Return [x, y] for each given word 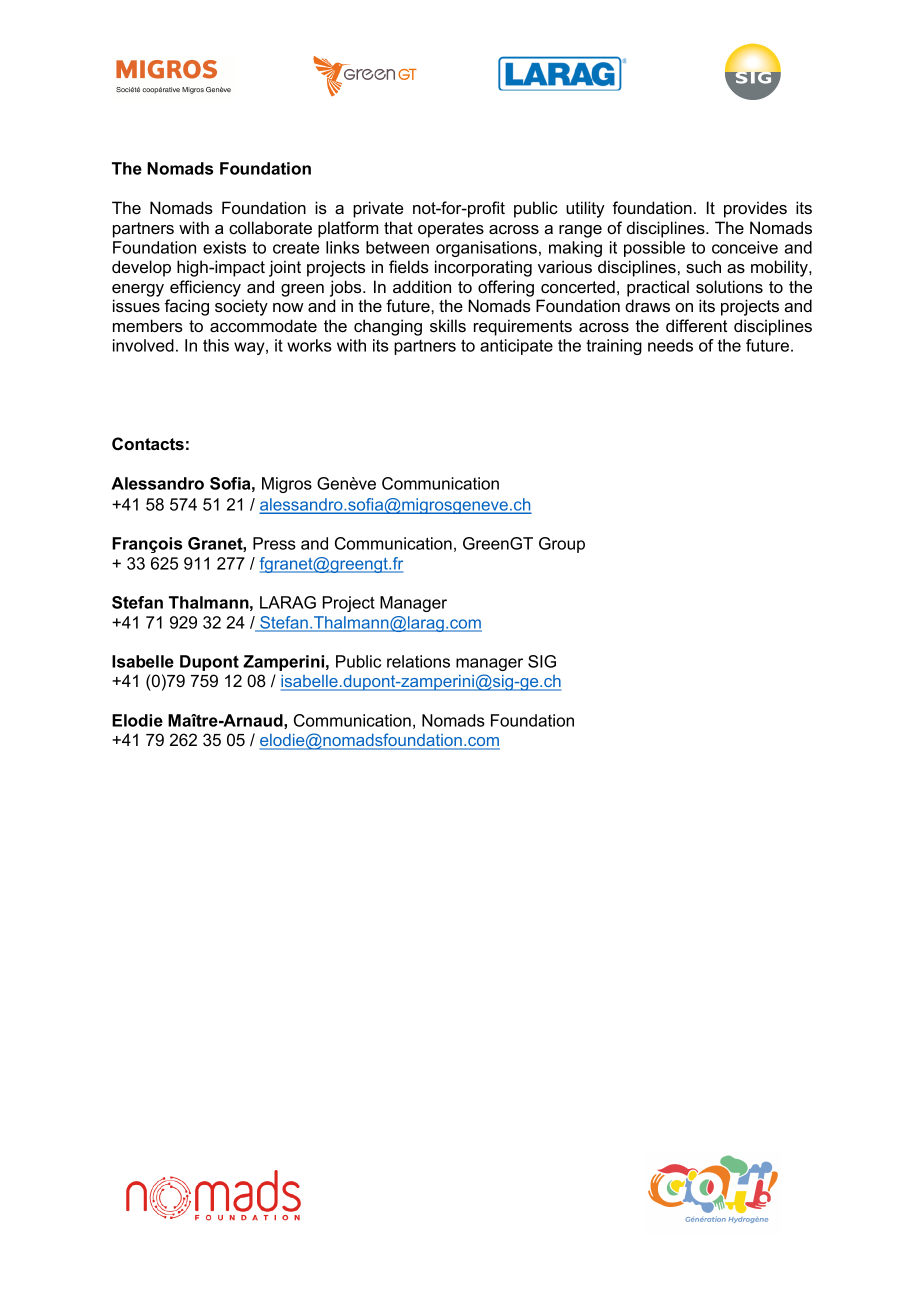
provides [755, 209]
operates [451, 230]
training [614, 347]
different [696, 325]
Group [562, 545]
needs [670, 345]
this [216, 345]
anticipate [516, 347]
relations [418, 661]
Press [274, 543]
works [309, 345]
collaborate [270, 227]
